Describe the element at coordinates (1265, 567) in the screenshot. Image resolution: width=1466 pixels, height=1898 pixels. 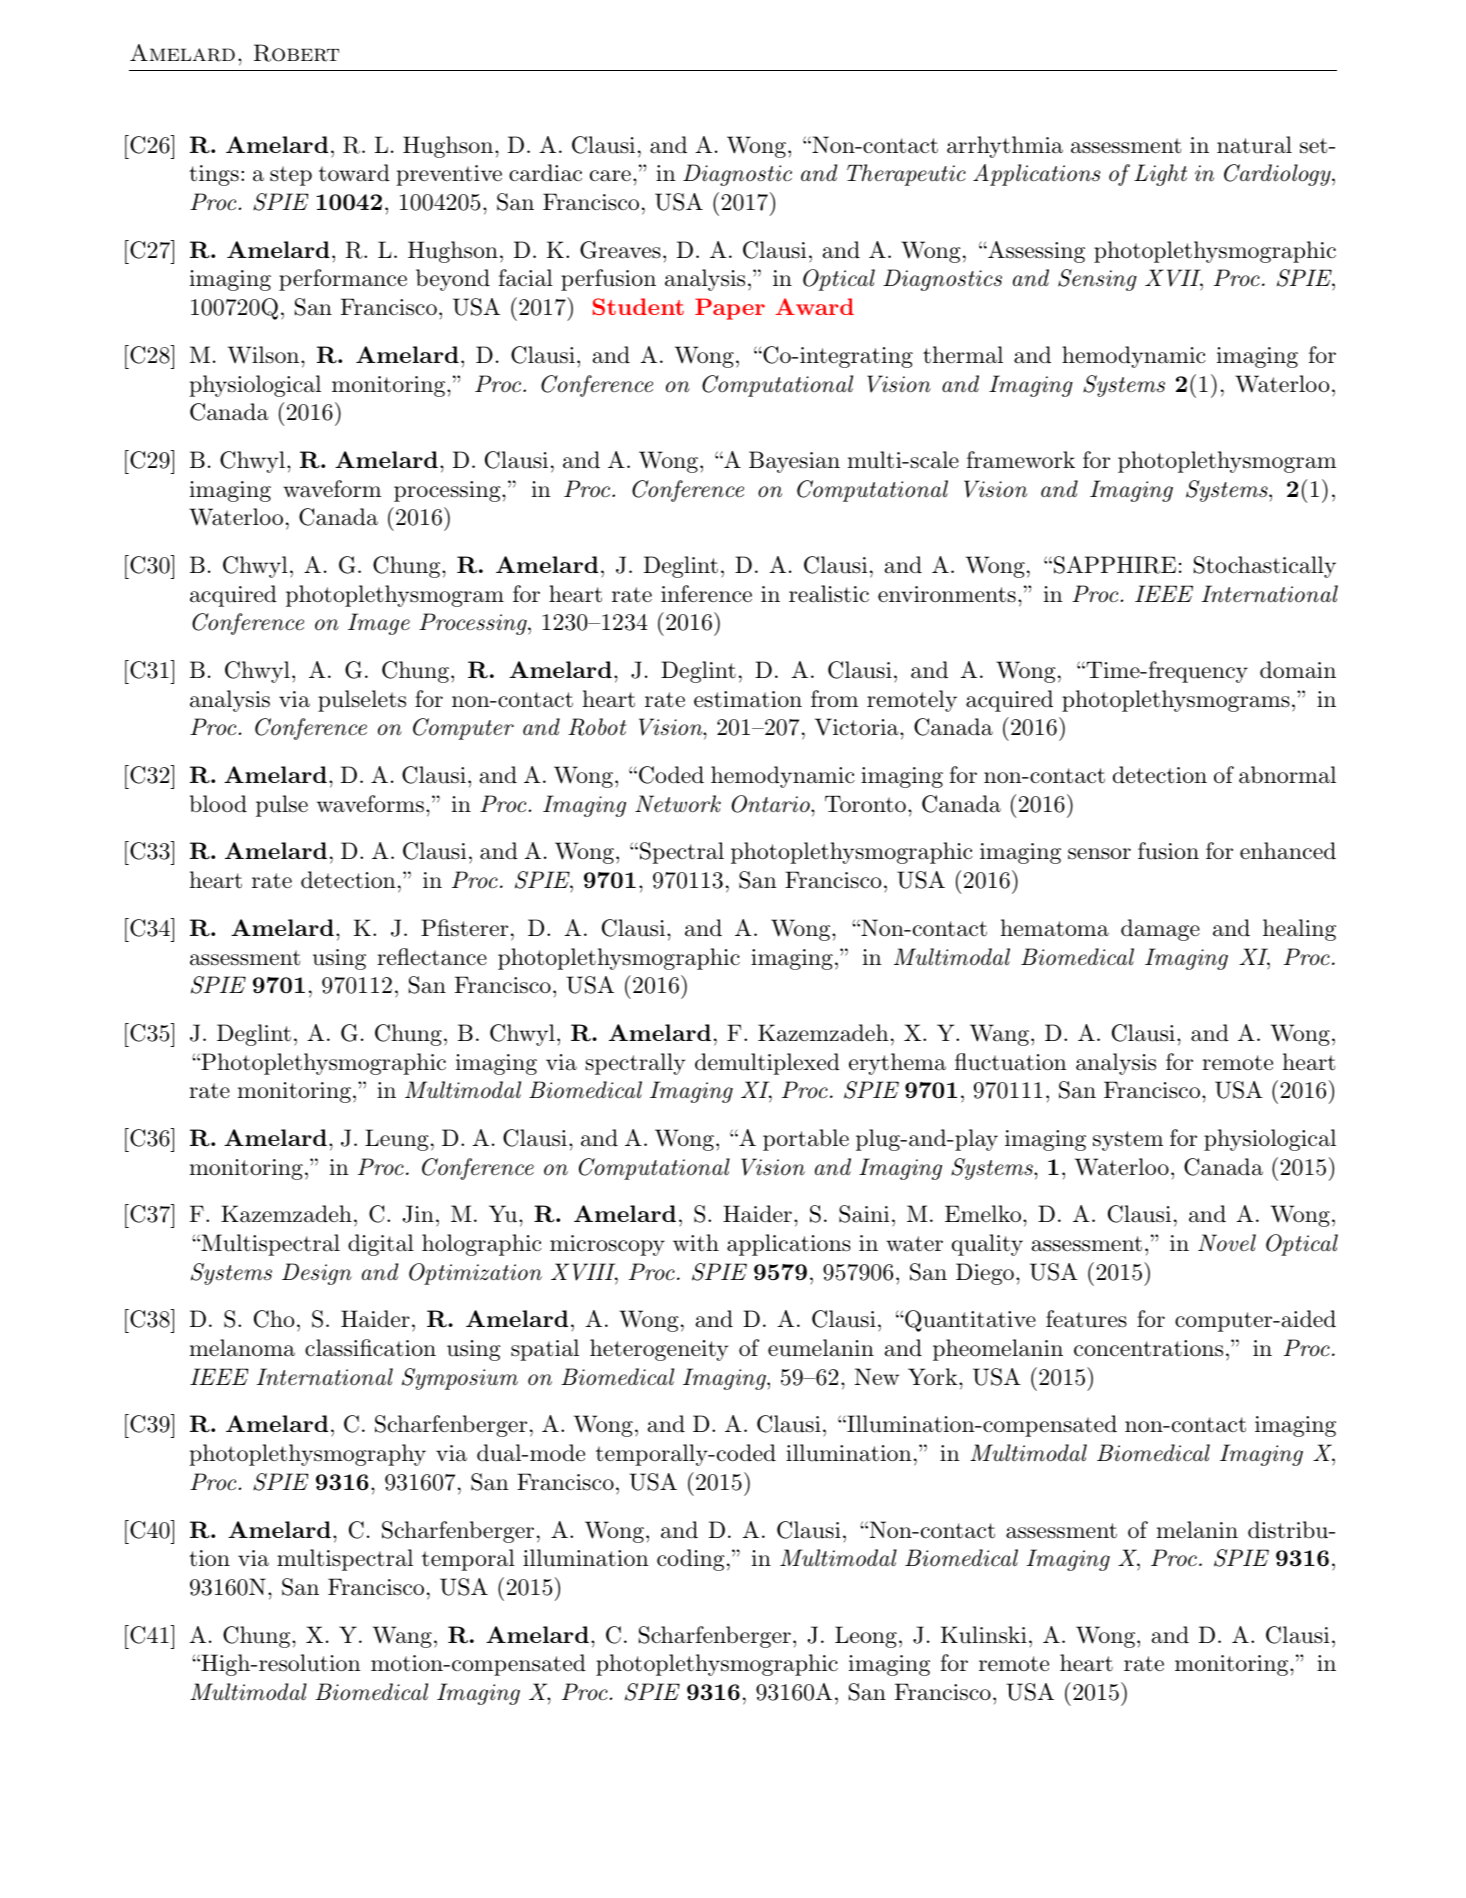
I see `Stochastically` at that location.
